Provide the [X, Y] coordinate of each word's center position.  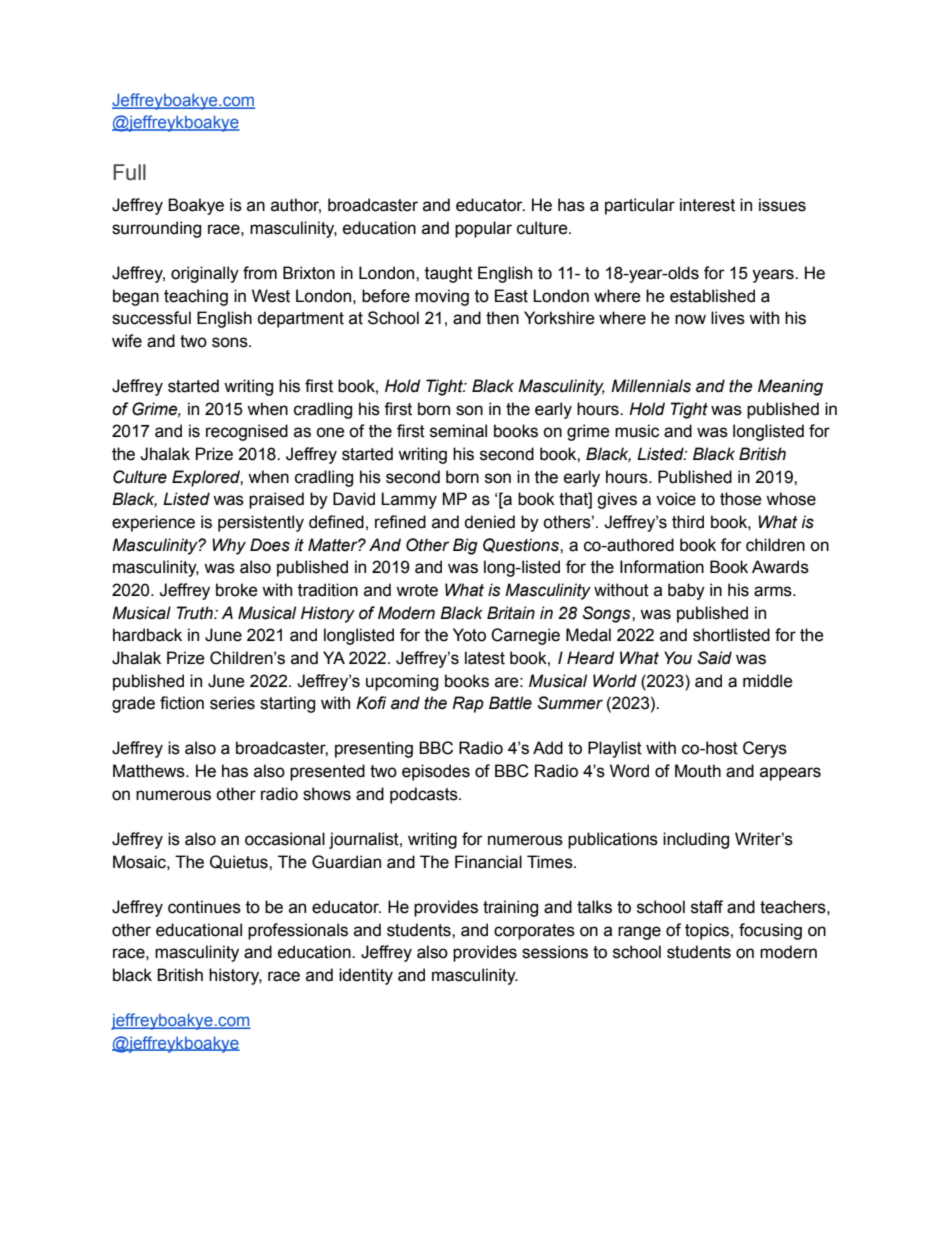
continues [204, 907]
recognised [247, 432]
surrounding [156, 229]
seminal [458, 431]
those [741, 499]
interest [707, 205]
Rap [468, 704]
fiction [182, 703]
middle [768, 681]
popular [483, 229]
